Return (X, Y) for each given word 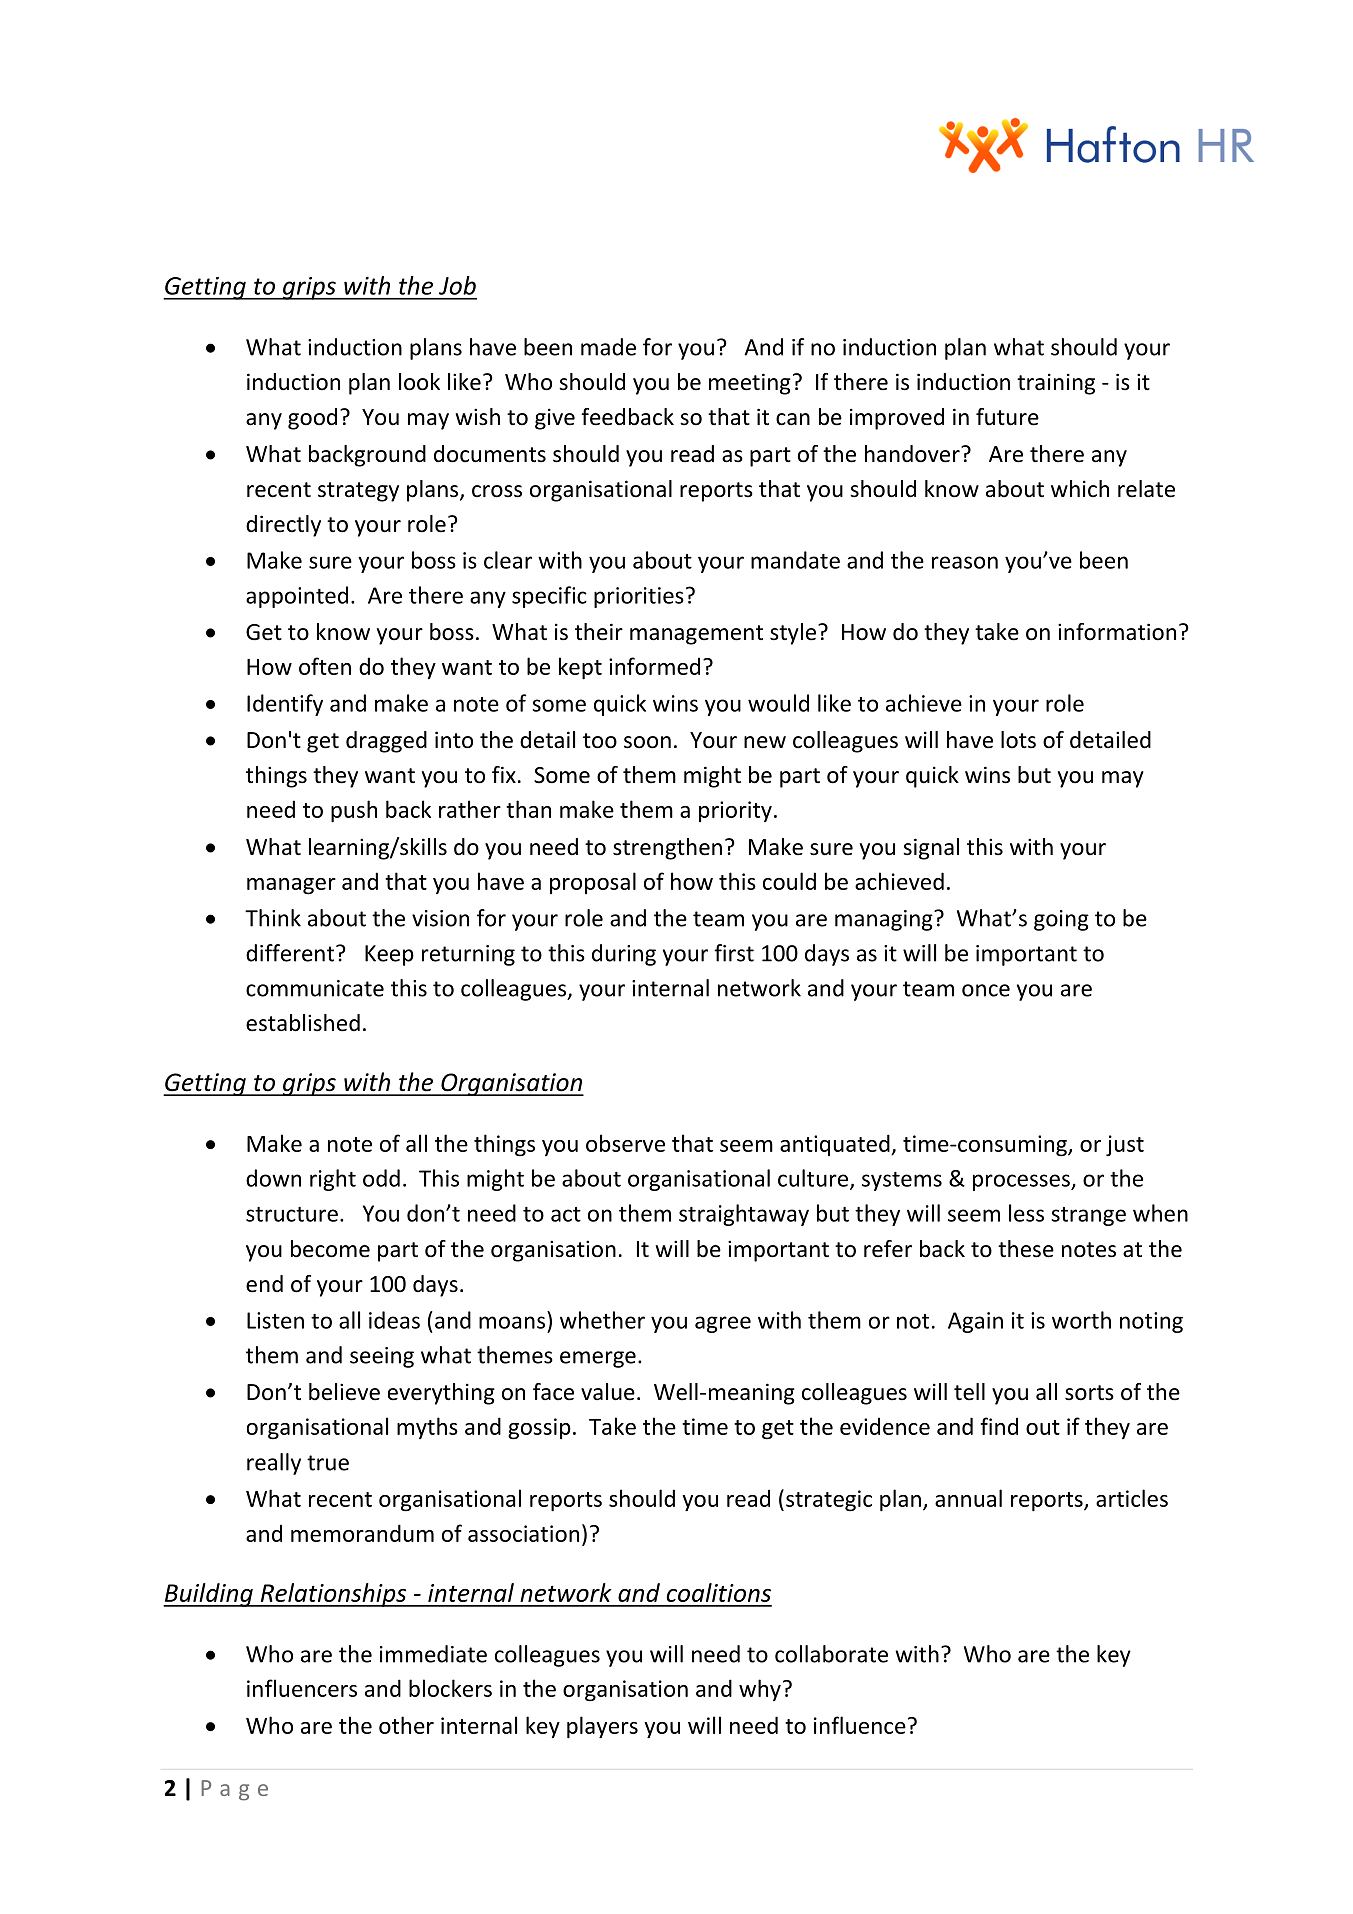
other (406, 1725)
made (608, 347)
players (602, 1727)
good (312, 419)
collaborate (831, 1654)
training (1056, 384)
